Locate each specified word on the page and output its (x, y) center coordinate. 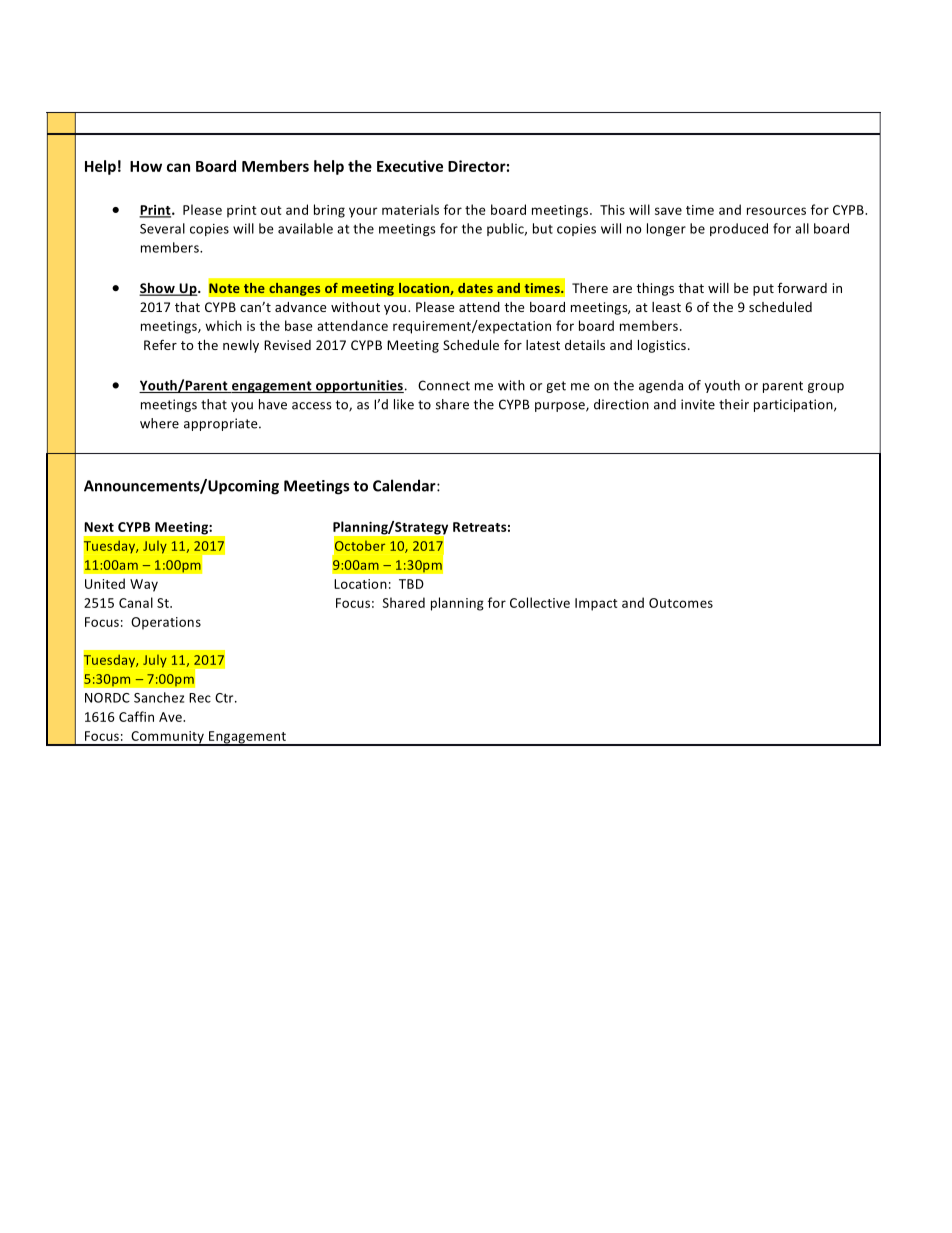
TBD (411, 584)
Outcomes (681, 603)
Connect (444, 385)
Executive (410, 166)
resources (776, 211)
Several (162, 228)
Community (167, 738)
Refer (160, 344)
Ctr (225, 698)
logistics (663, 346)
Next (99, 527)
